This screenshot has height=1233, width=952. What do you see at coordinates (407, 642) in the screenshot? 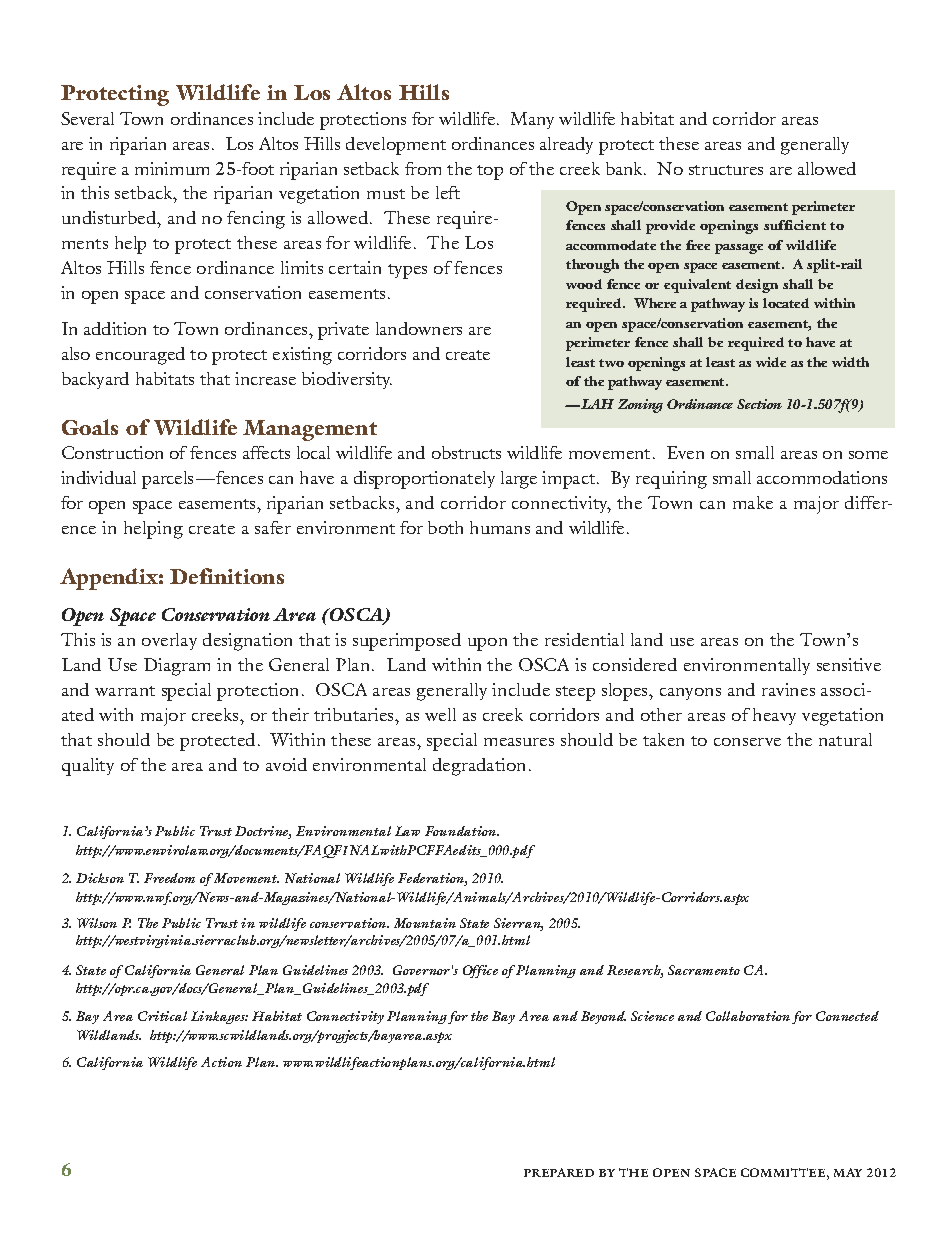
I see `superimposed` at bounding box center [407, 642].
